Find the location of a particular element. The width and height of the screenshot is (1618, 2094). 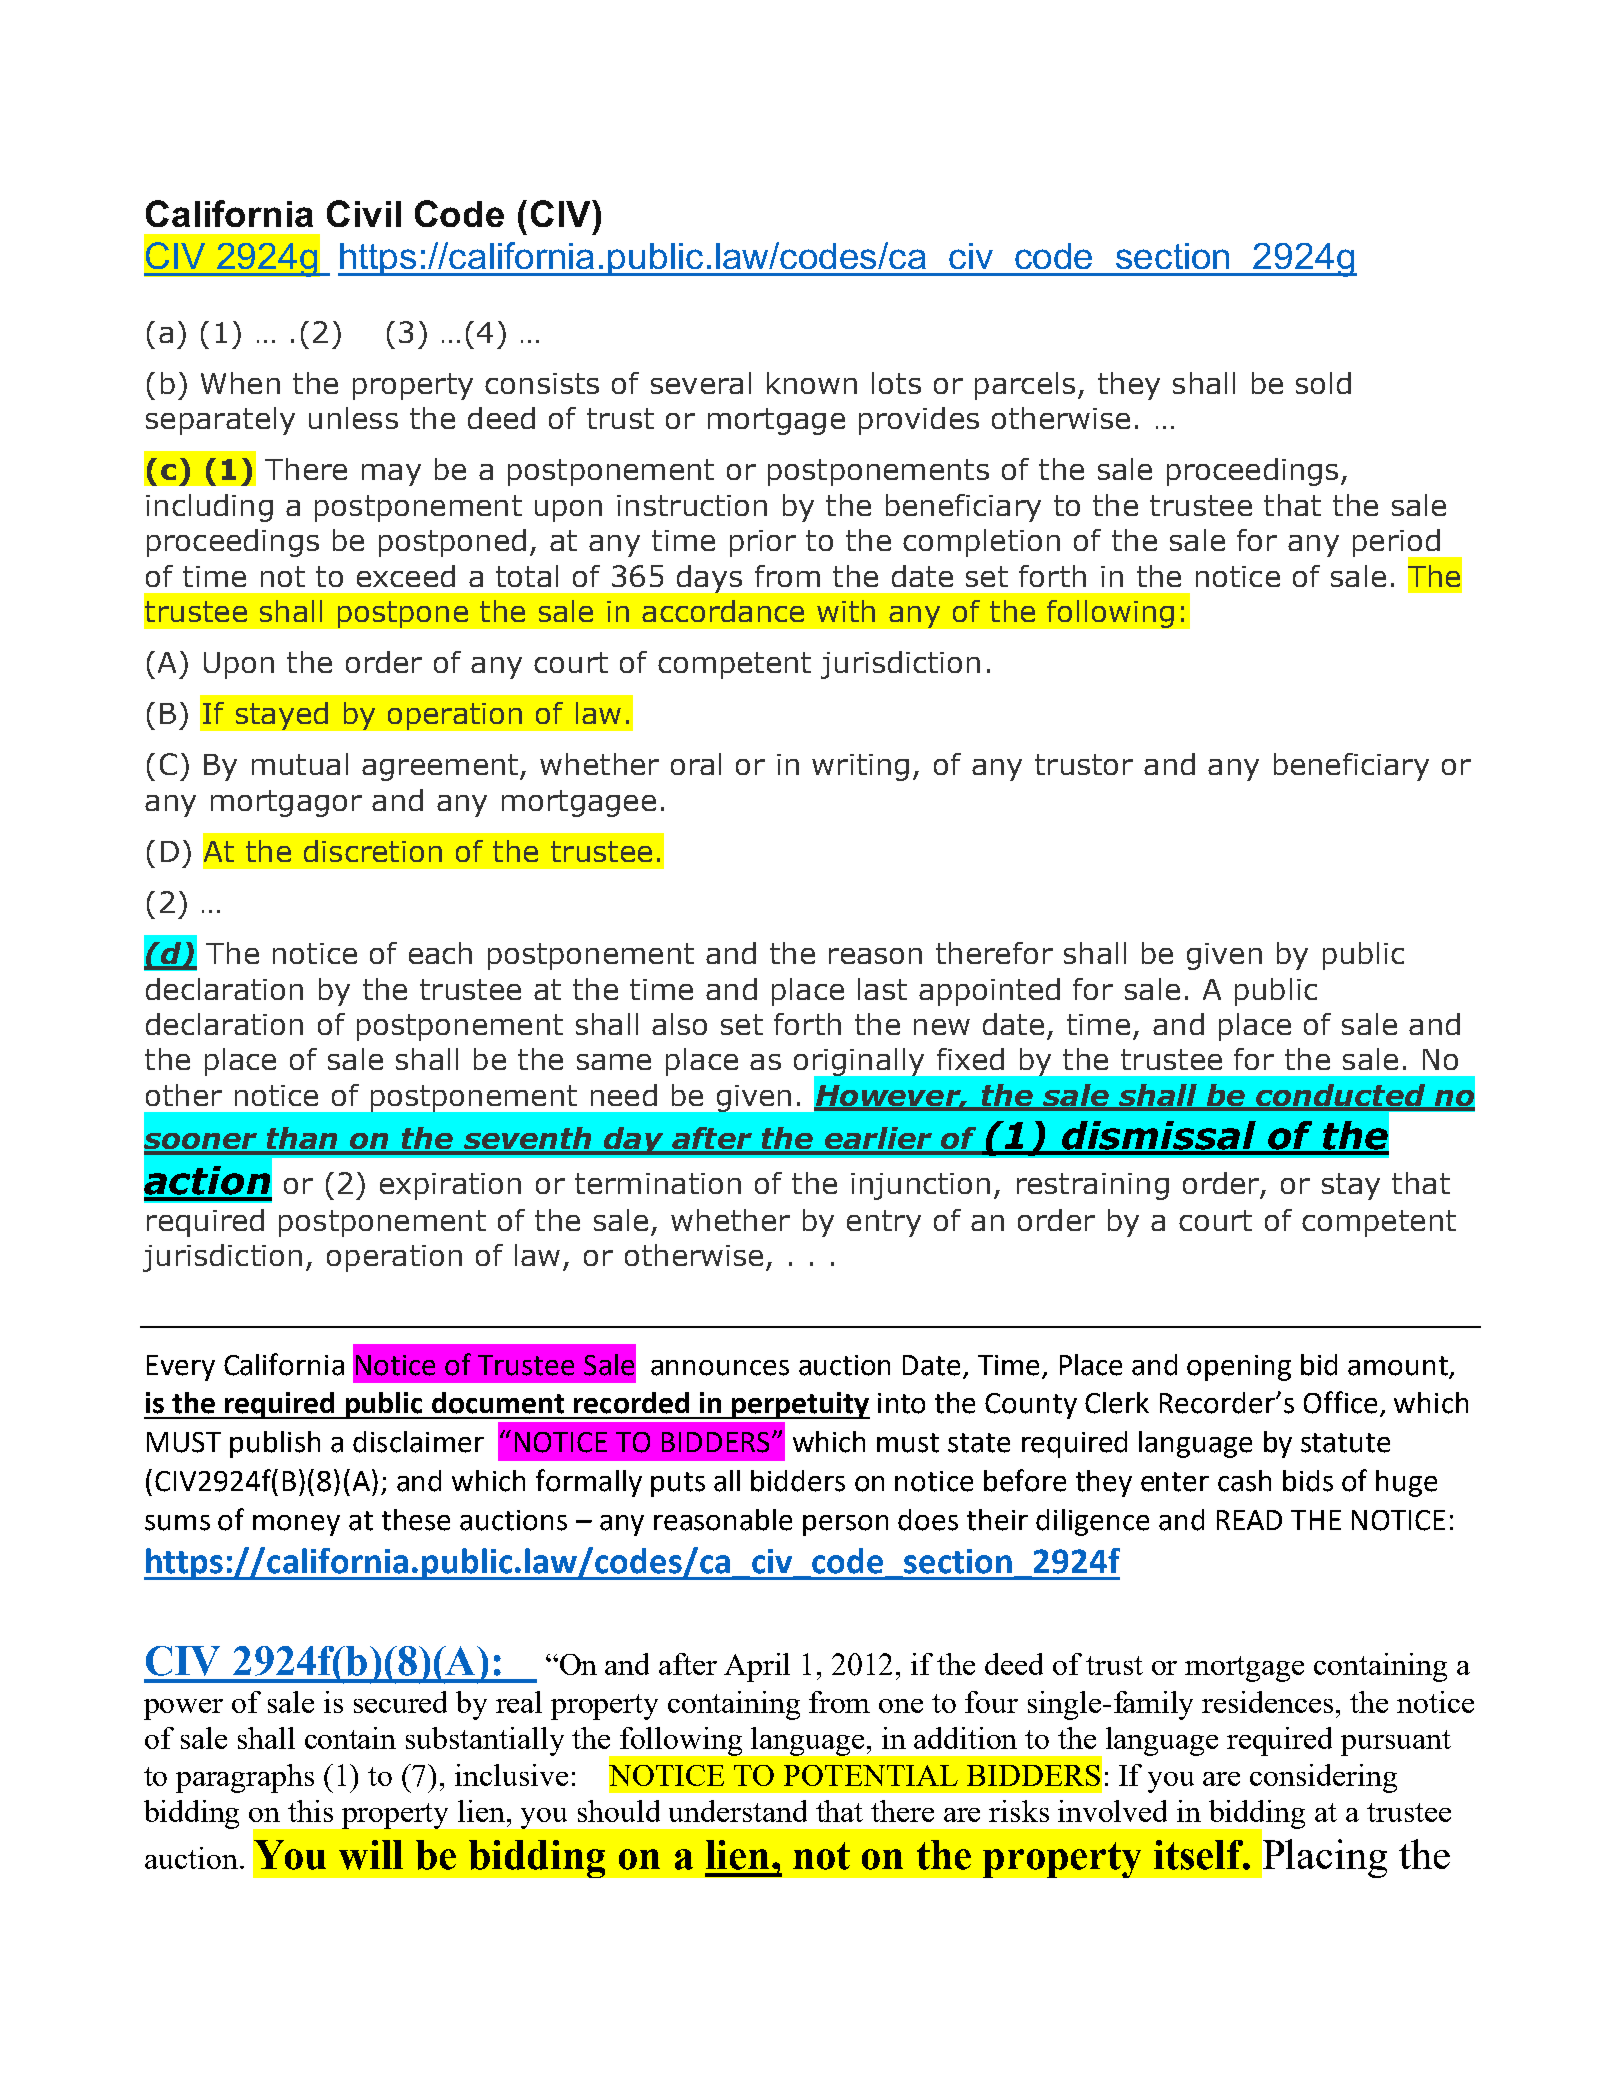

appointed is located at coordinates (989, 992).
